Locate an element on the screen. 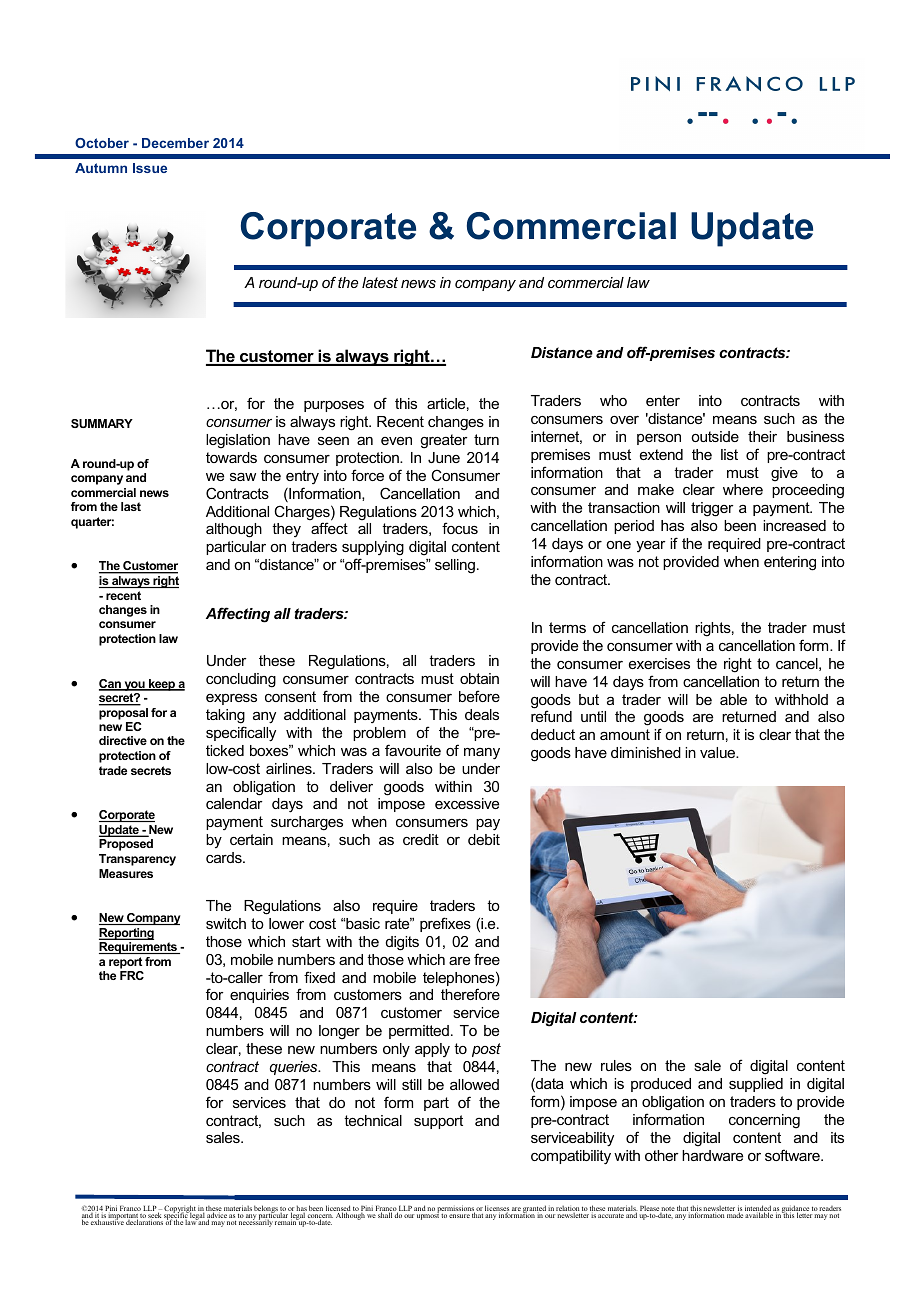 This screenshot has height=1308, width=924. made is located at coordinates (735, 1215).
